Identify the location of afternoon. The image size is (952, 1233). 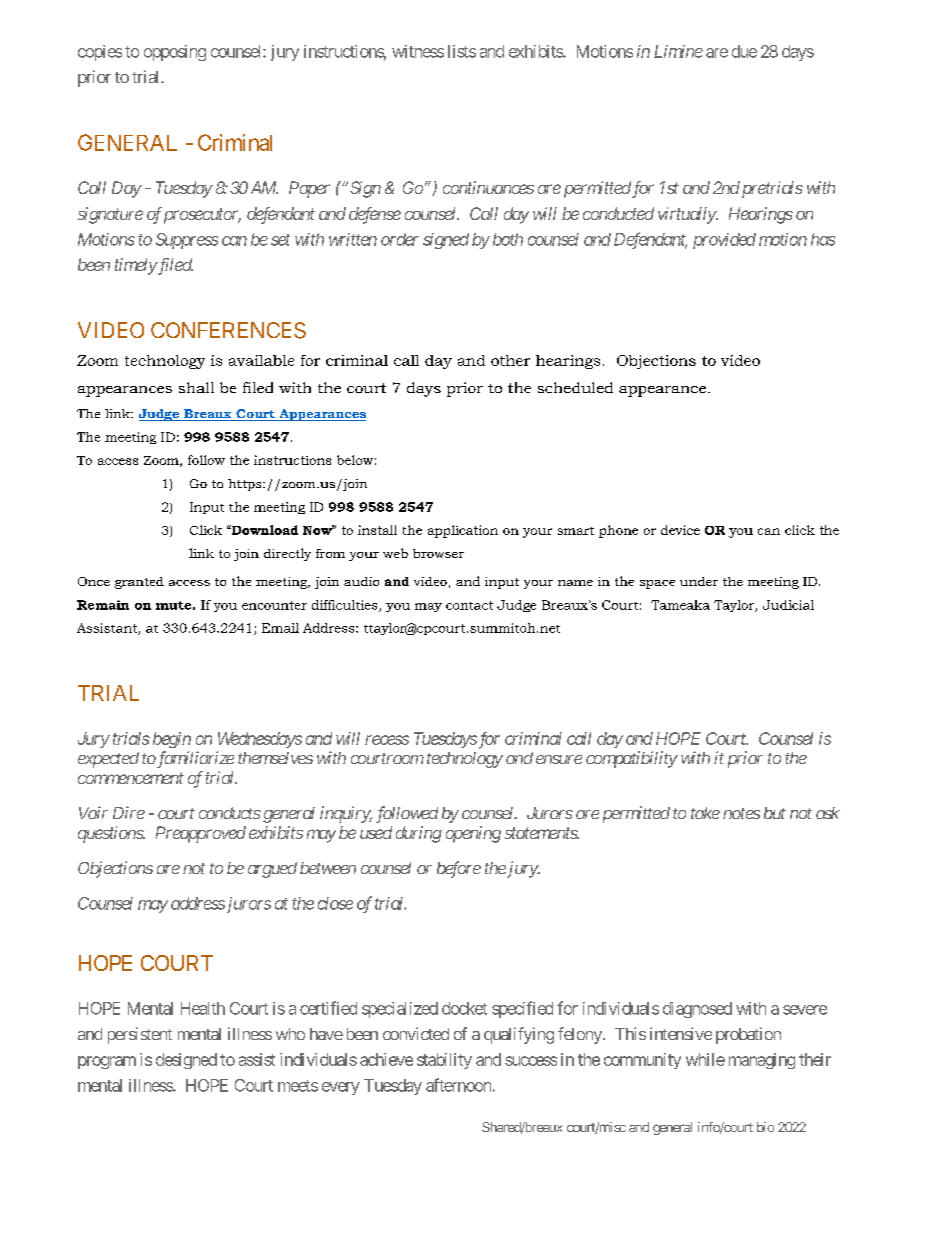
(458, 1085).
